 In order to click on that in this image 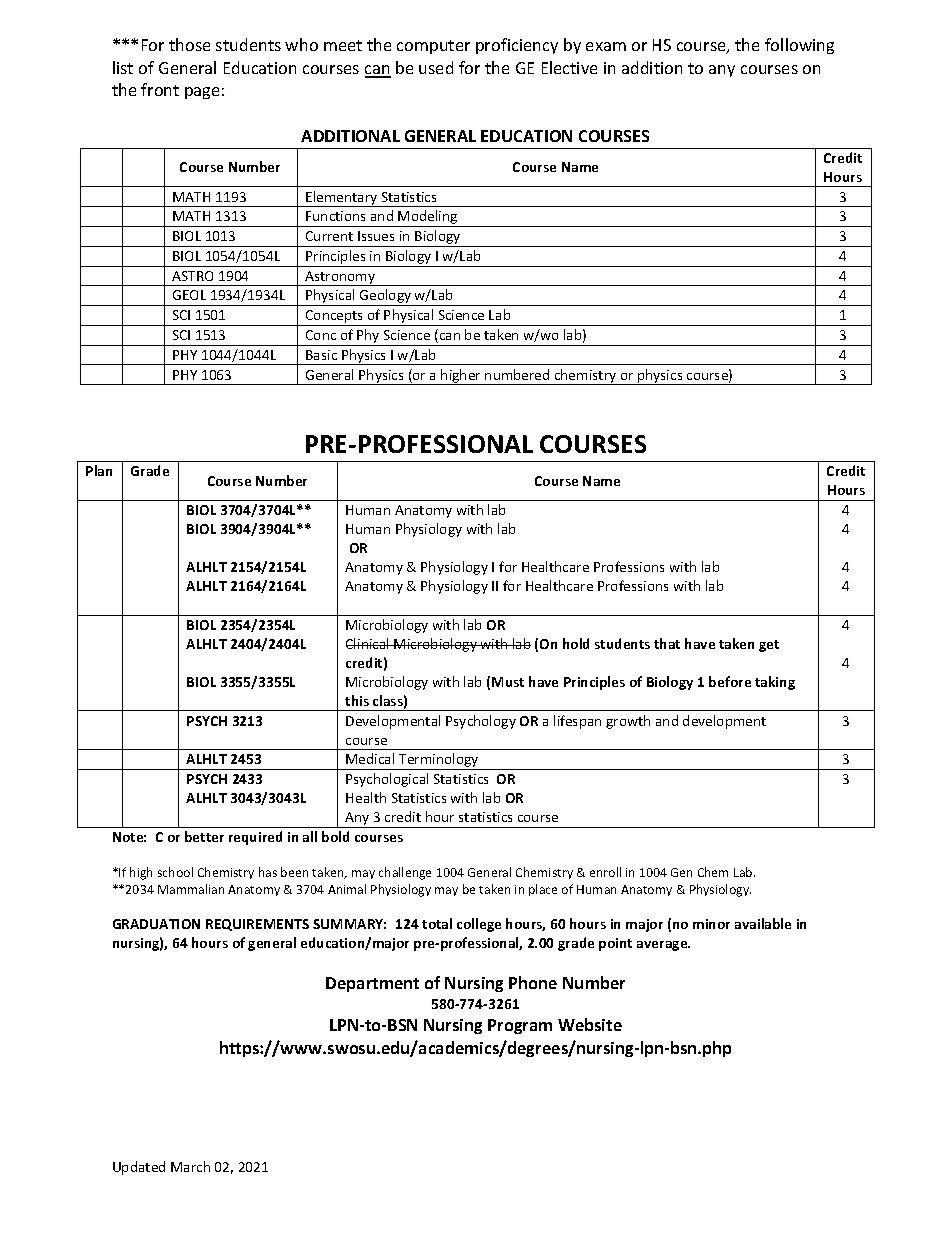, I will do `click(667, 643)`.
